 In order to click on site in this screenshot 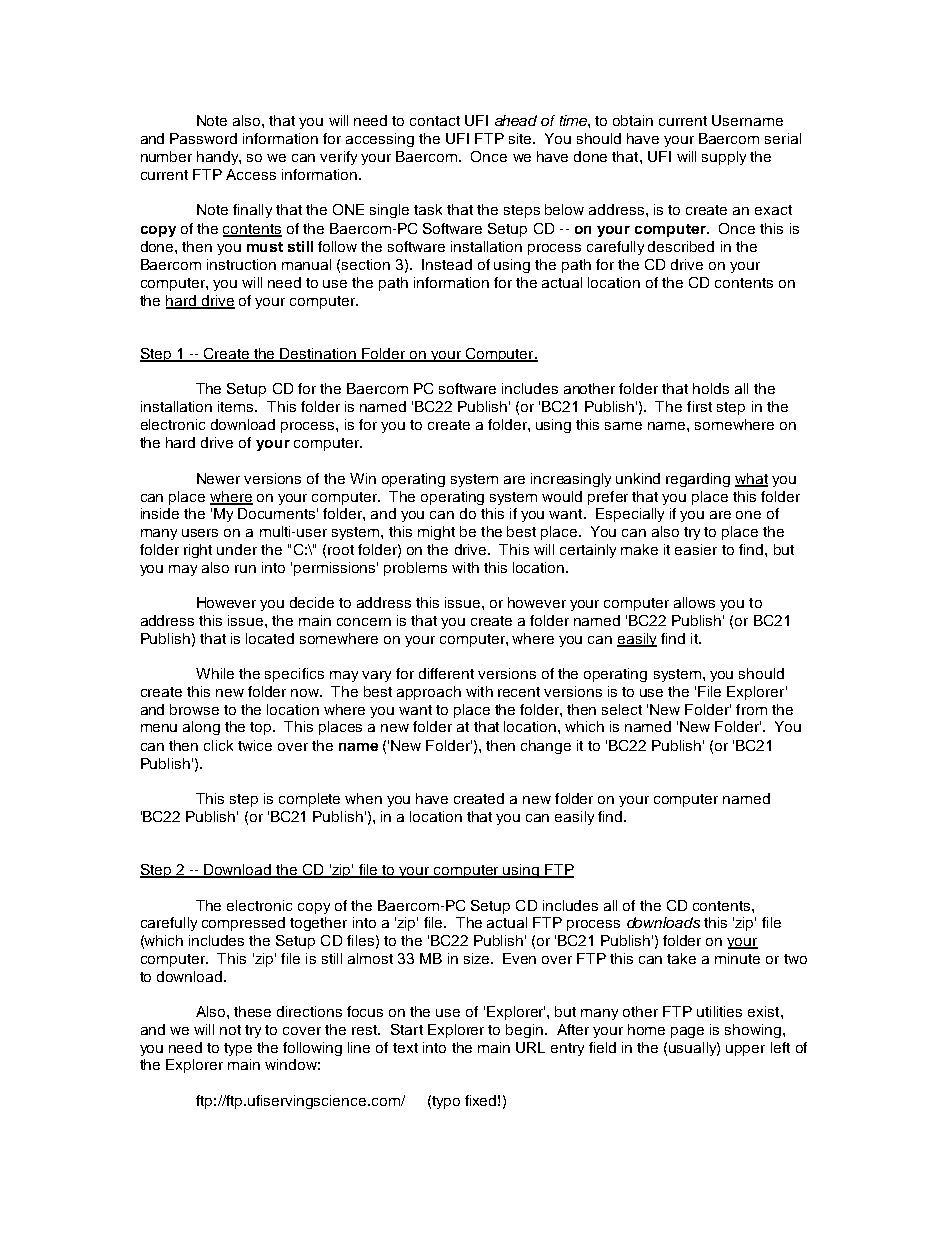, I will do `click(521, 138)`.
